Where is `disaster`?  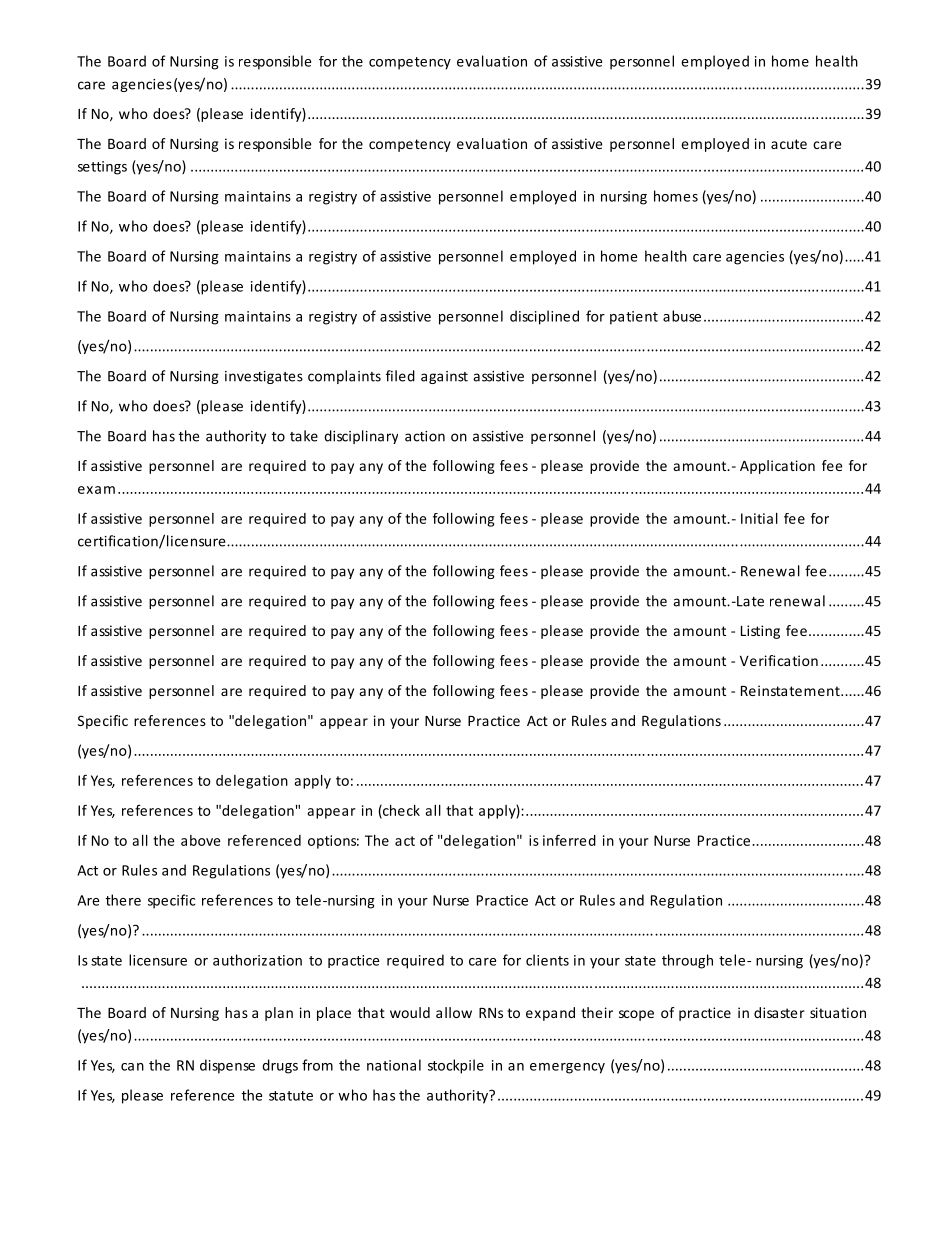
disaster is located at coordinates (779, 1012).
